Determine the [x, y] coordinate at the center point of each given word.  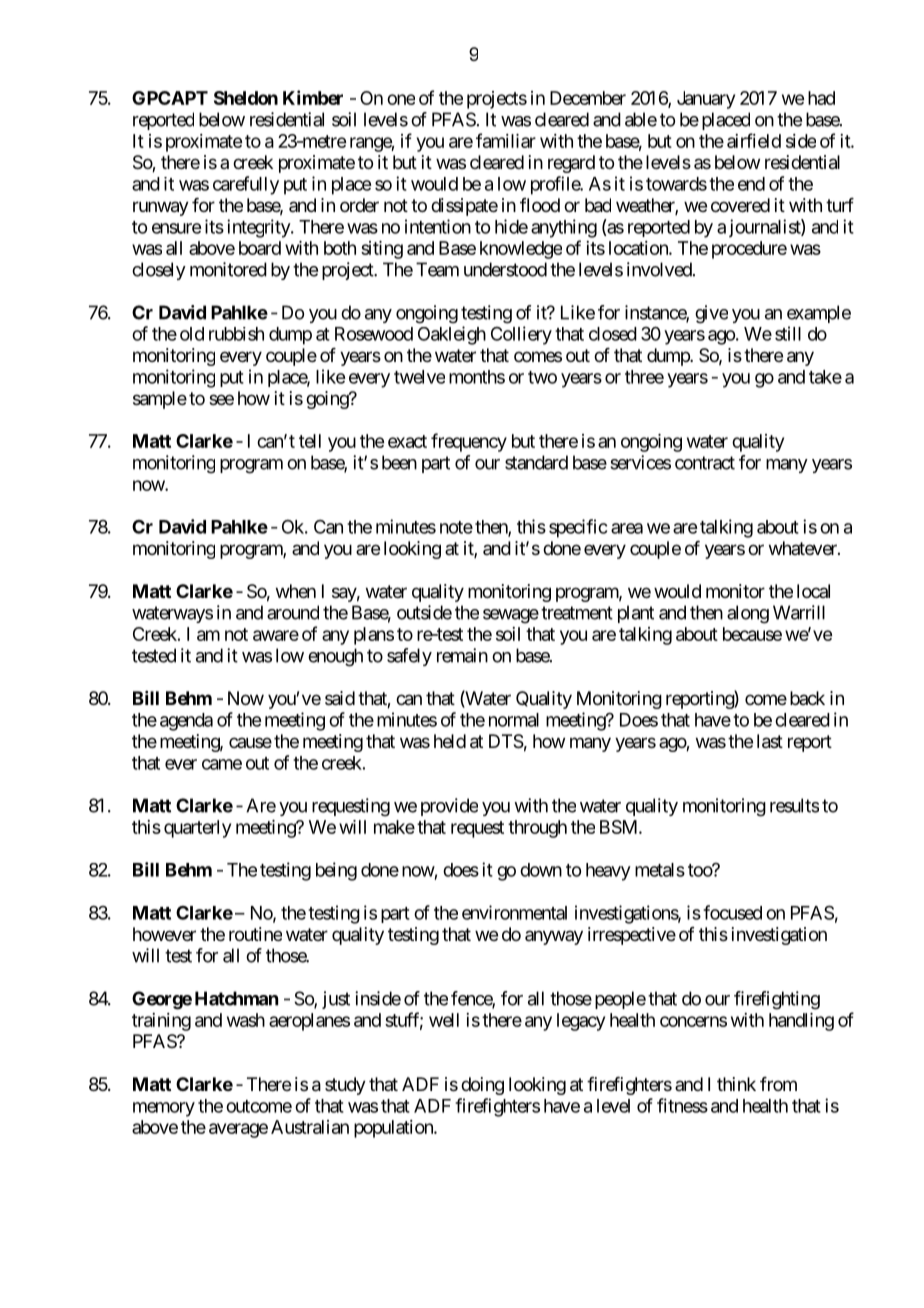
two [542, 377]
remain [462, 655]
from [778, 1084]
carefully [246, 185]
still [788, 333]
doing [482, 1086]
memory [164, 1109]
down [541, 870]
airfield [754, 140]
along [748, 614]
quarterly [197, 829]
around [293, 612]
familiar [506, 140]
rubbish [236, 334]
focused [732, 912]
